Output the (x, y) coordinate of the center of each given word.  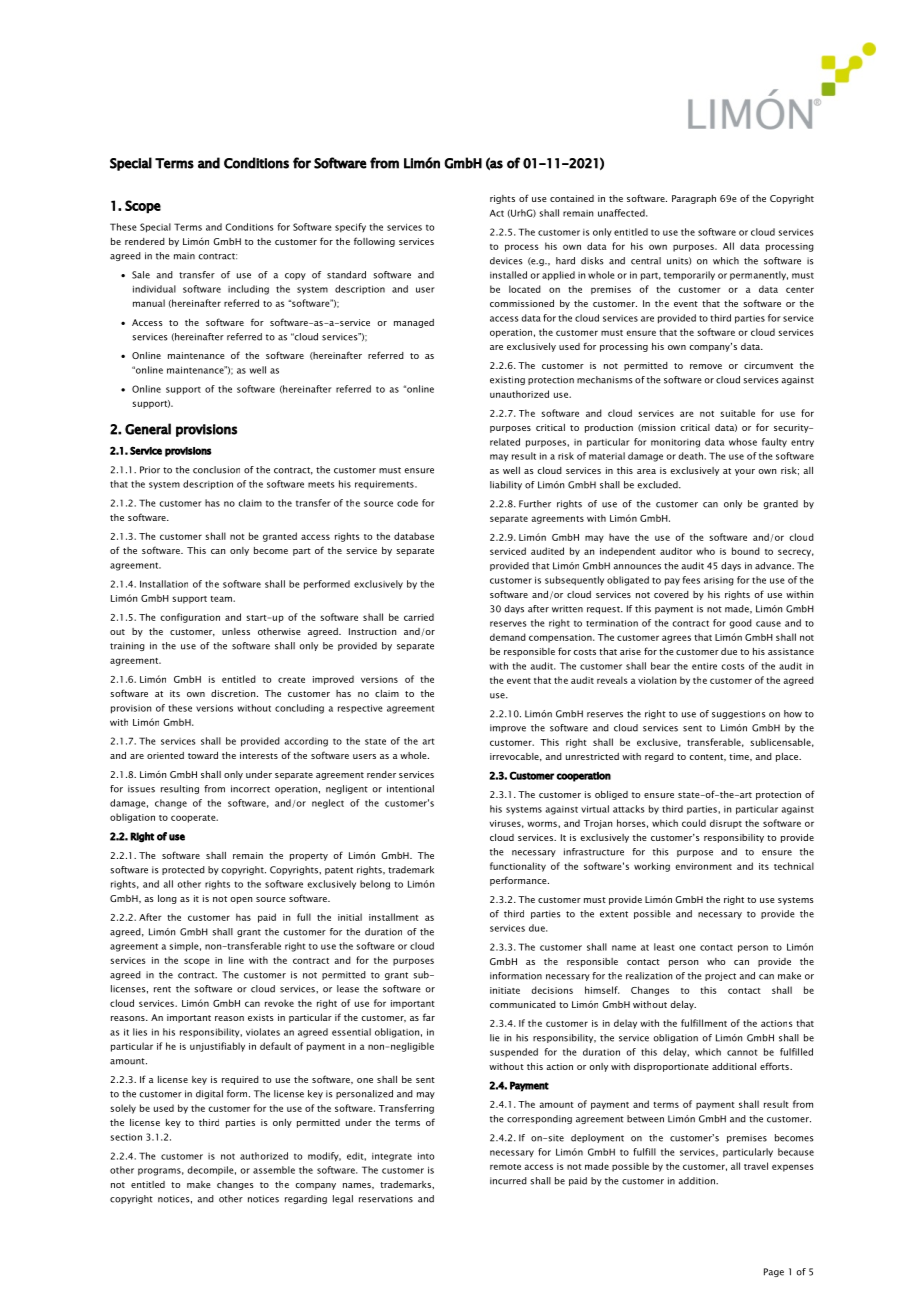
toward (203, 755)
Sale (141, 275)
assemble (274, 1170)
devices (506, 261)
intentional (410, 789)
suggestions (738, 714)
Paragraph (694, 199)
